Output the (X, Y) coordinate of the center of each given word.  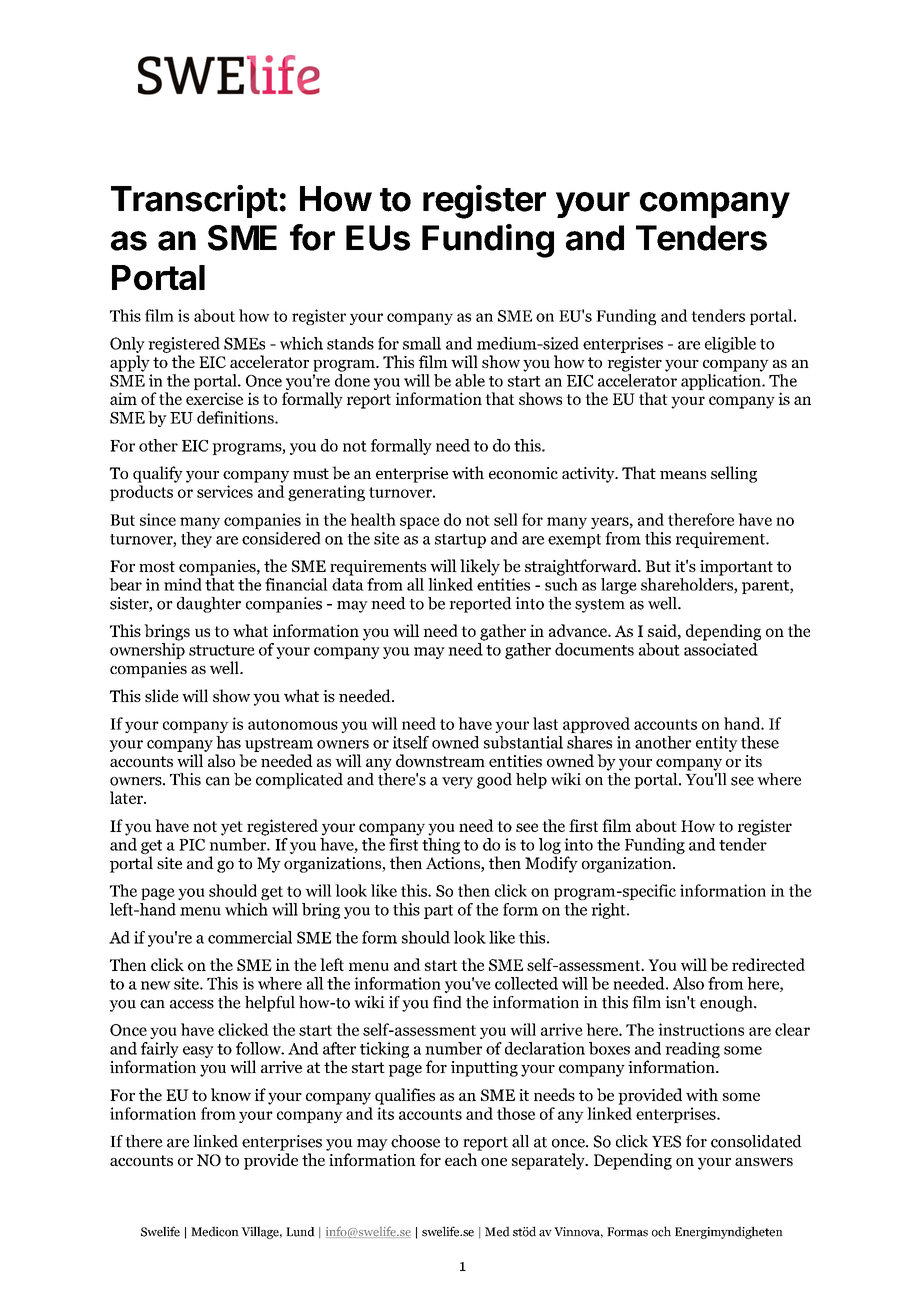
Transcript (194, 201)
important (736, 568)
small (422, 343)
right (609, 911)
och (661, 1231)
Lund (300, 1232)
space (420, 523)
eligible (730, 345)
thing (441, 846)
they (196, 540)
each (461, 1159)
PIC (192, 845)
